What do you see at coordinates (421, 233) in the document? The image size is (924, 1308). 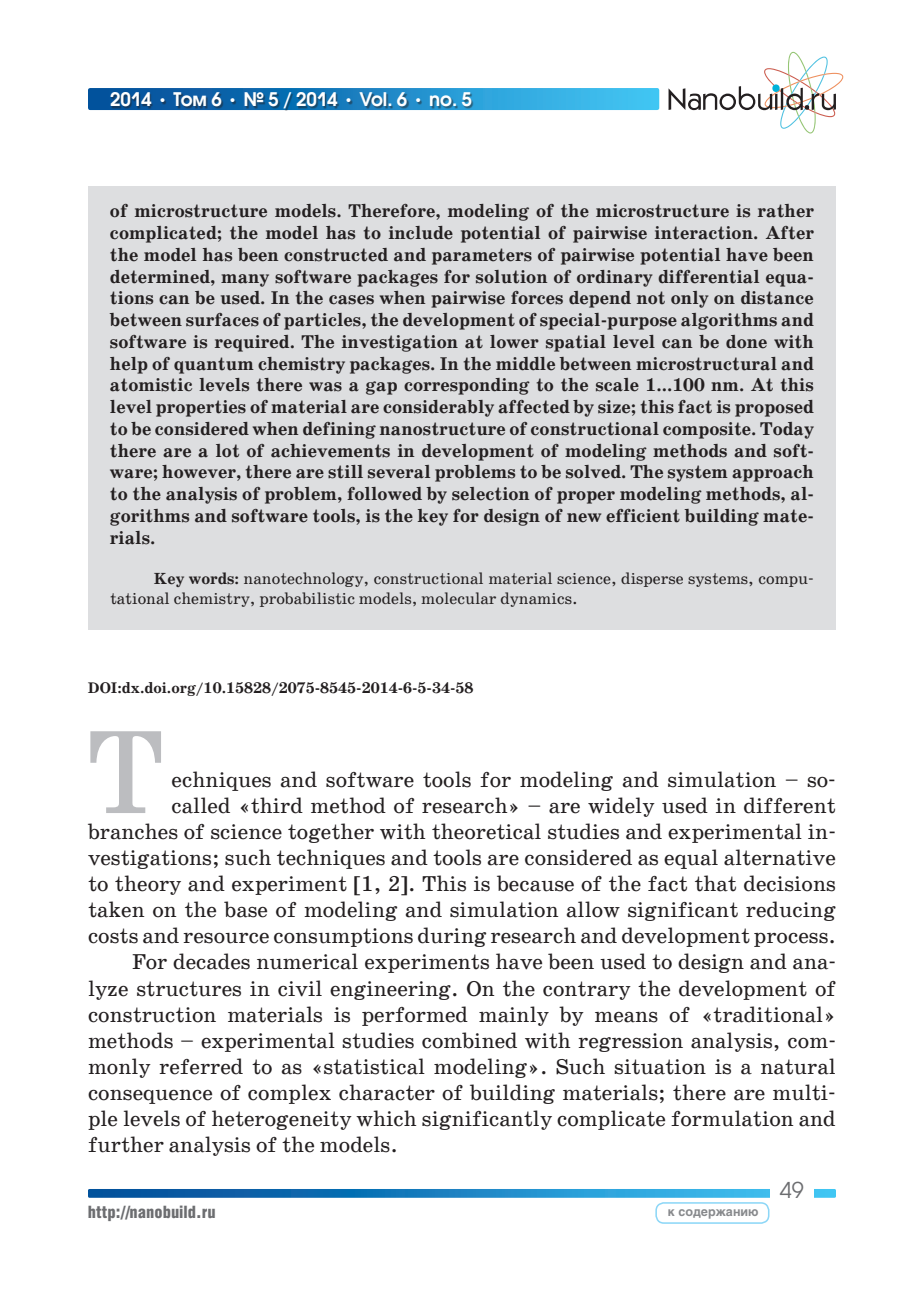 I see `include` at bounding box center [421, 233].
